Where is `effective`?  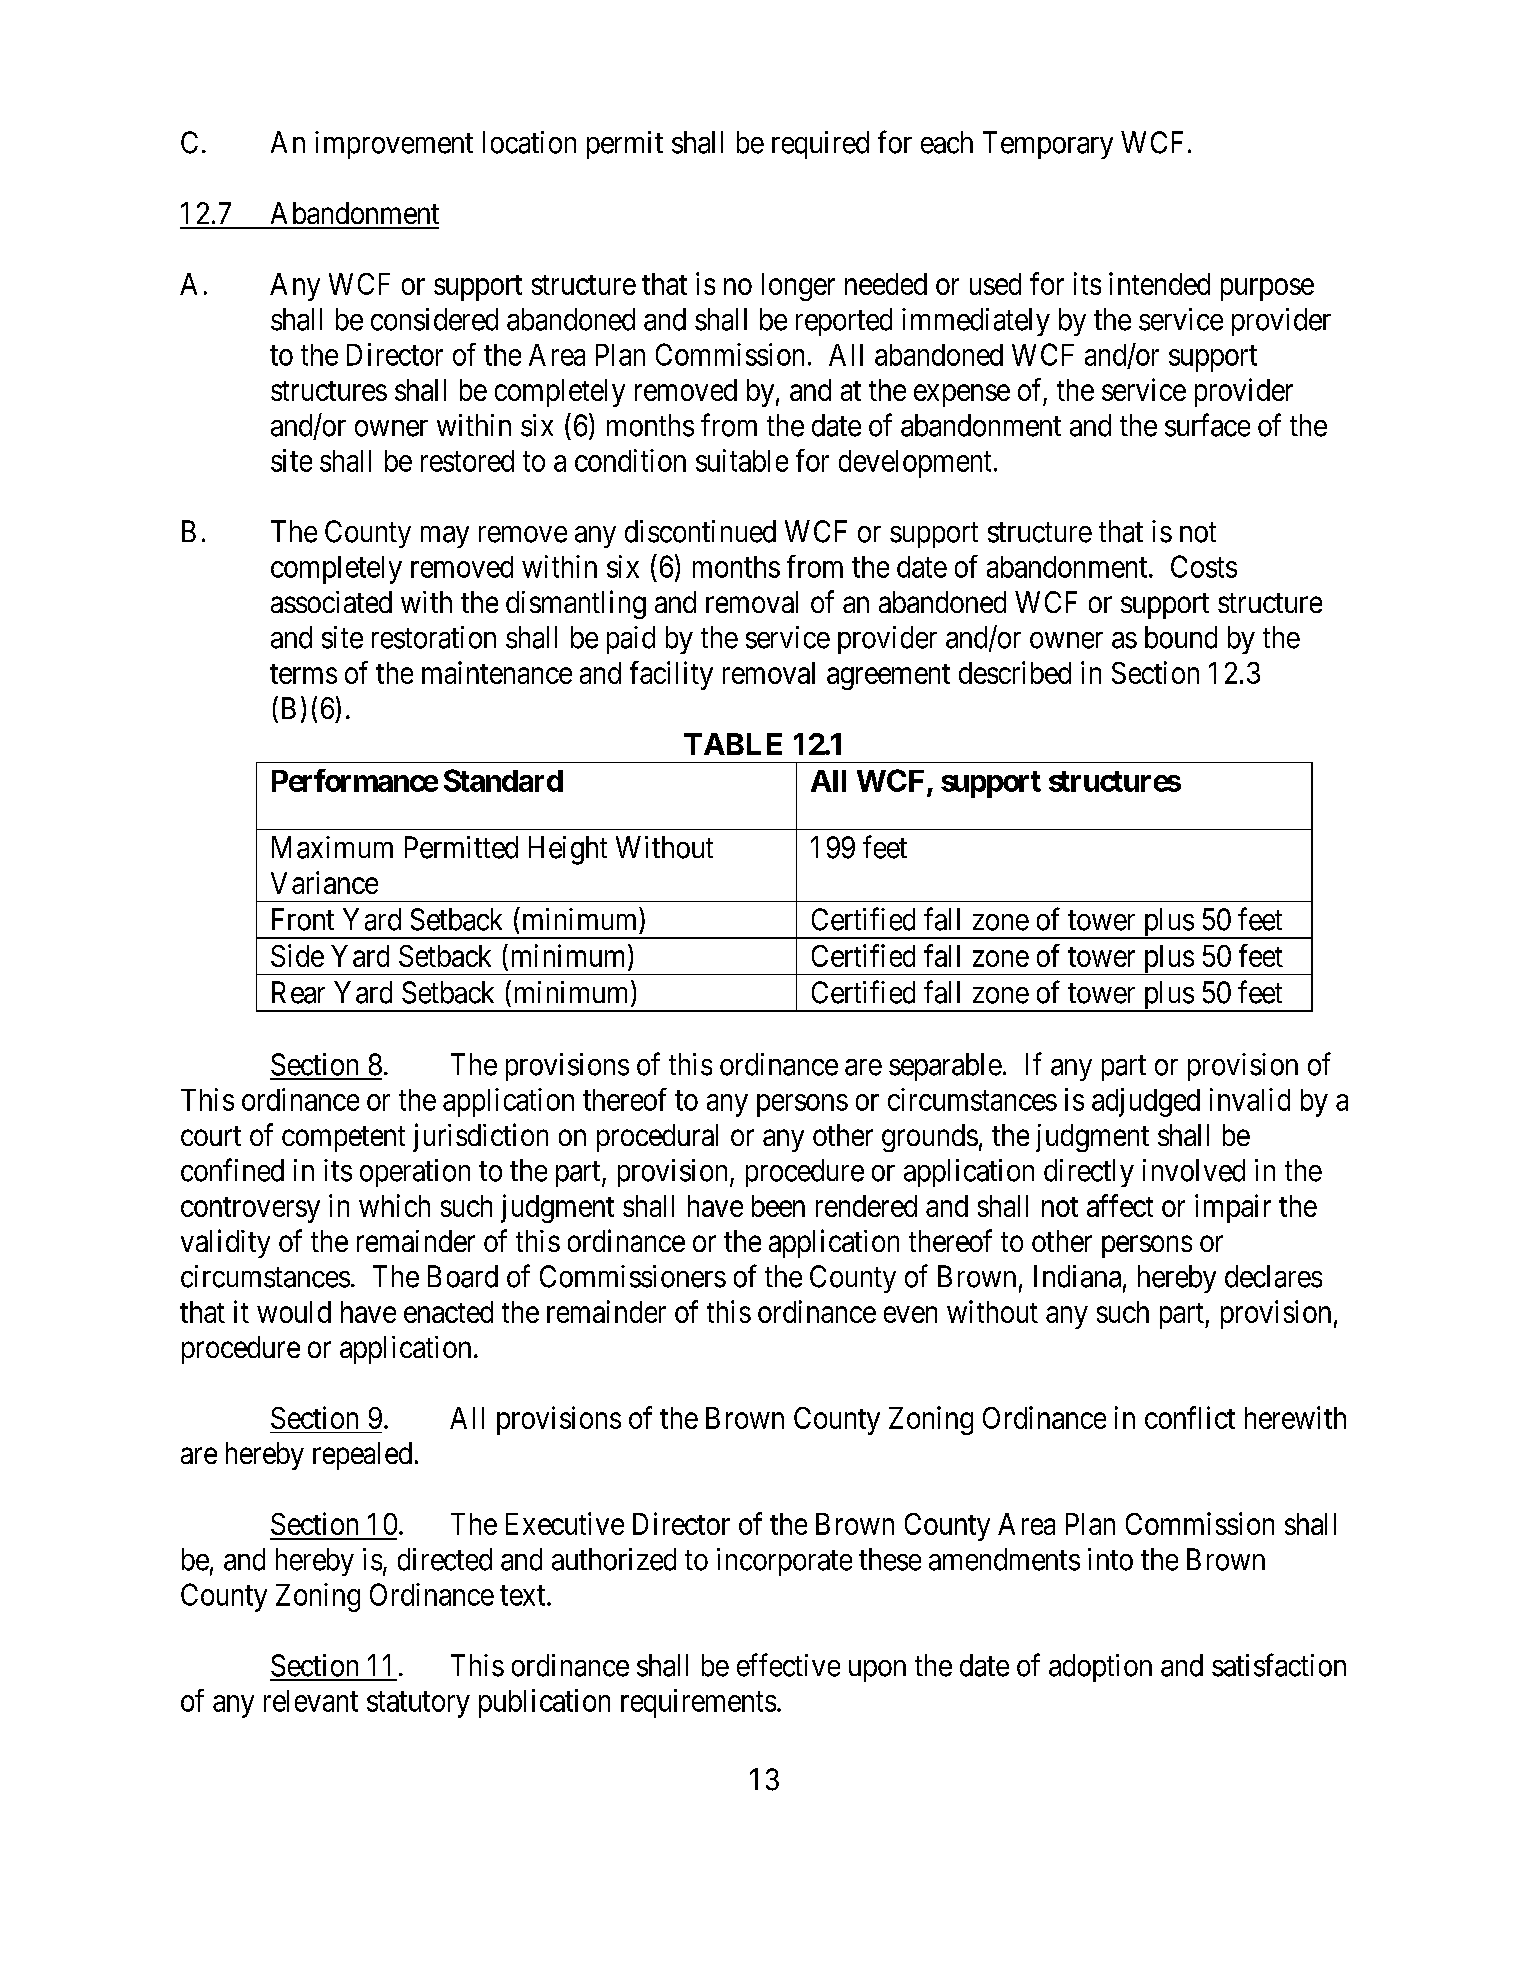 effective is located at coordinates (788, 1665).
